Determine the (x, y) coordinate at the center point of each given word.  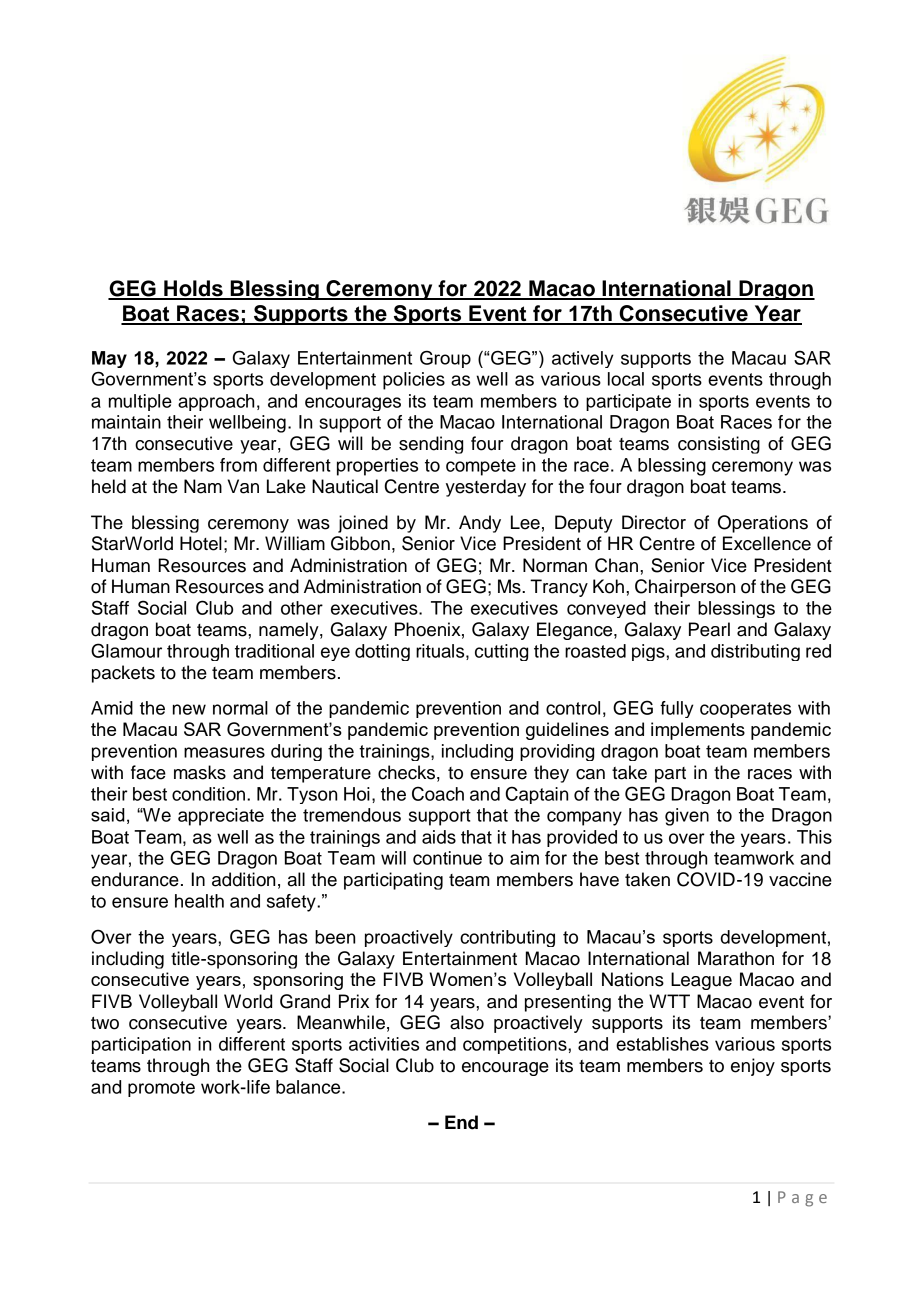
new (189, 709)
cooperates (745, 710)
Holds (193, 289)
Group (445, 359)
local (626, 379)
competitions (516, 1045)
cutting (501, 652)
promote (161, 1089)
